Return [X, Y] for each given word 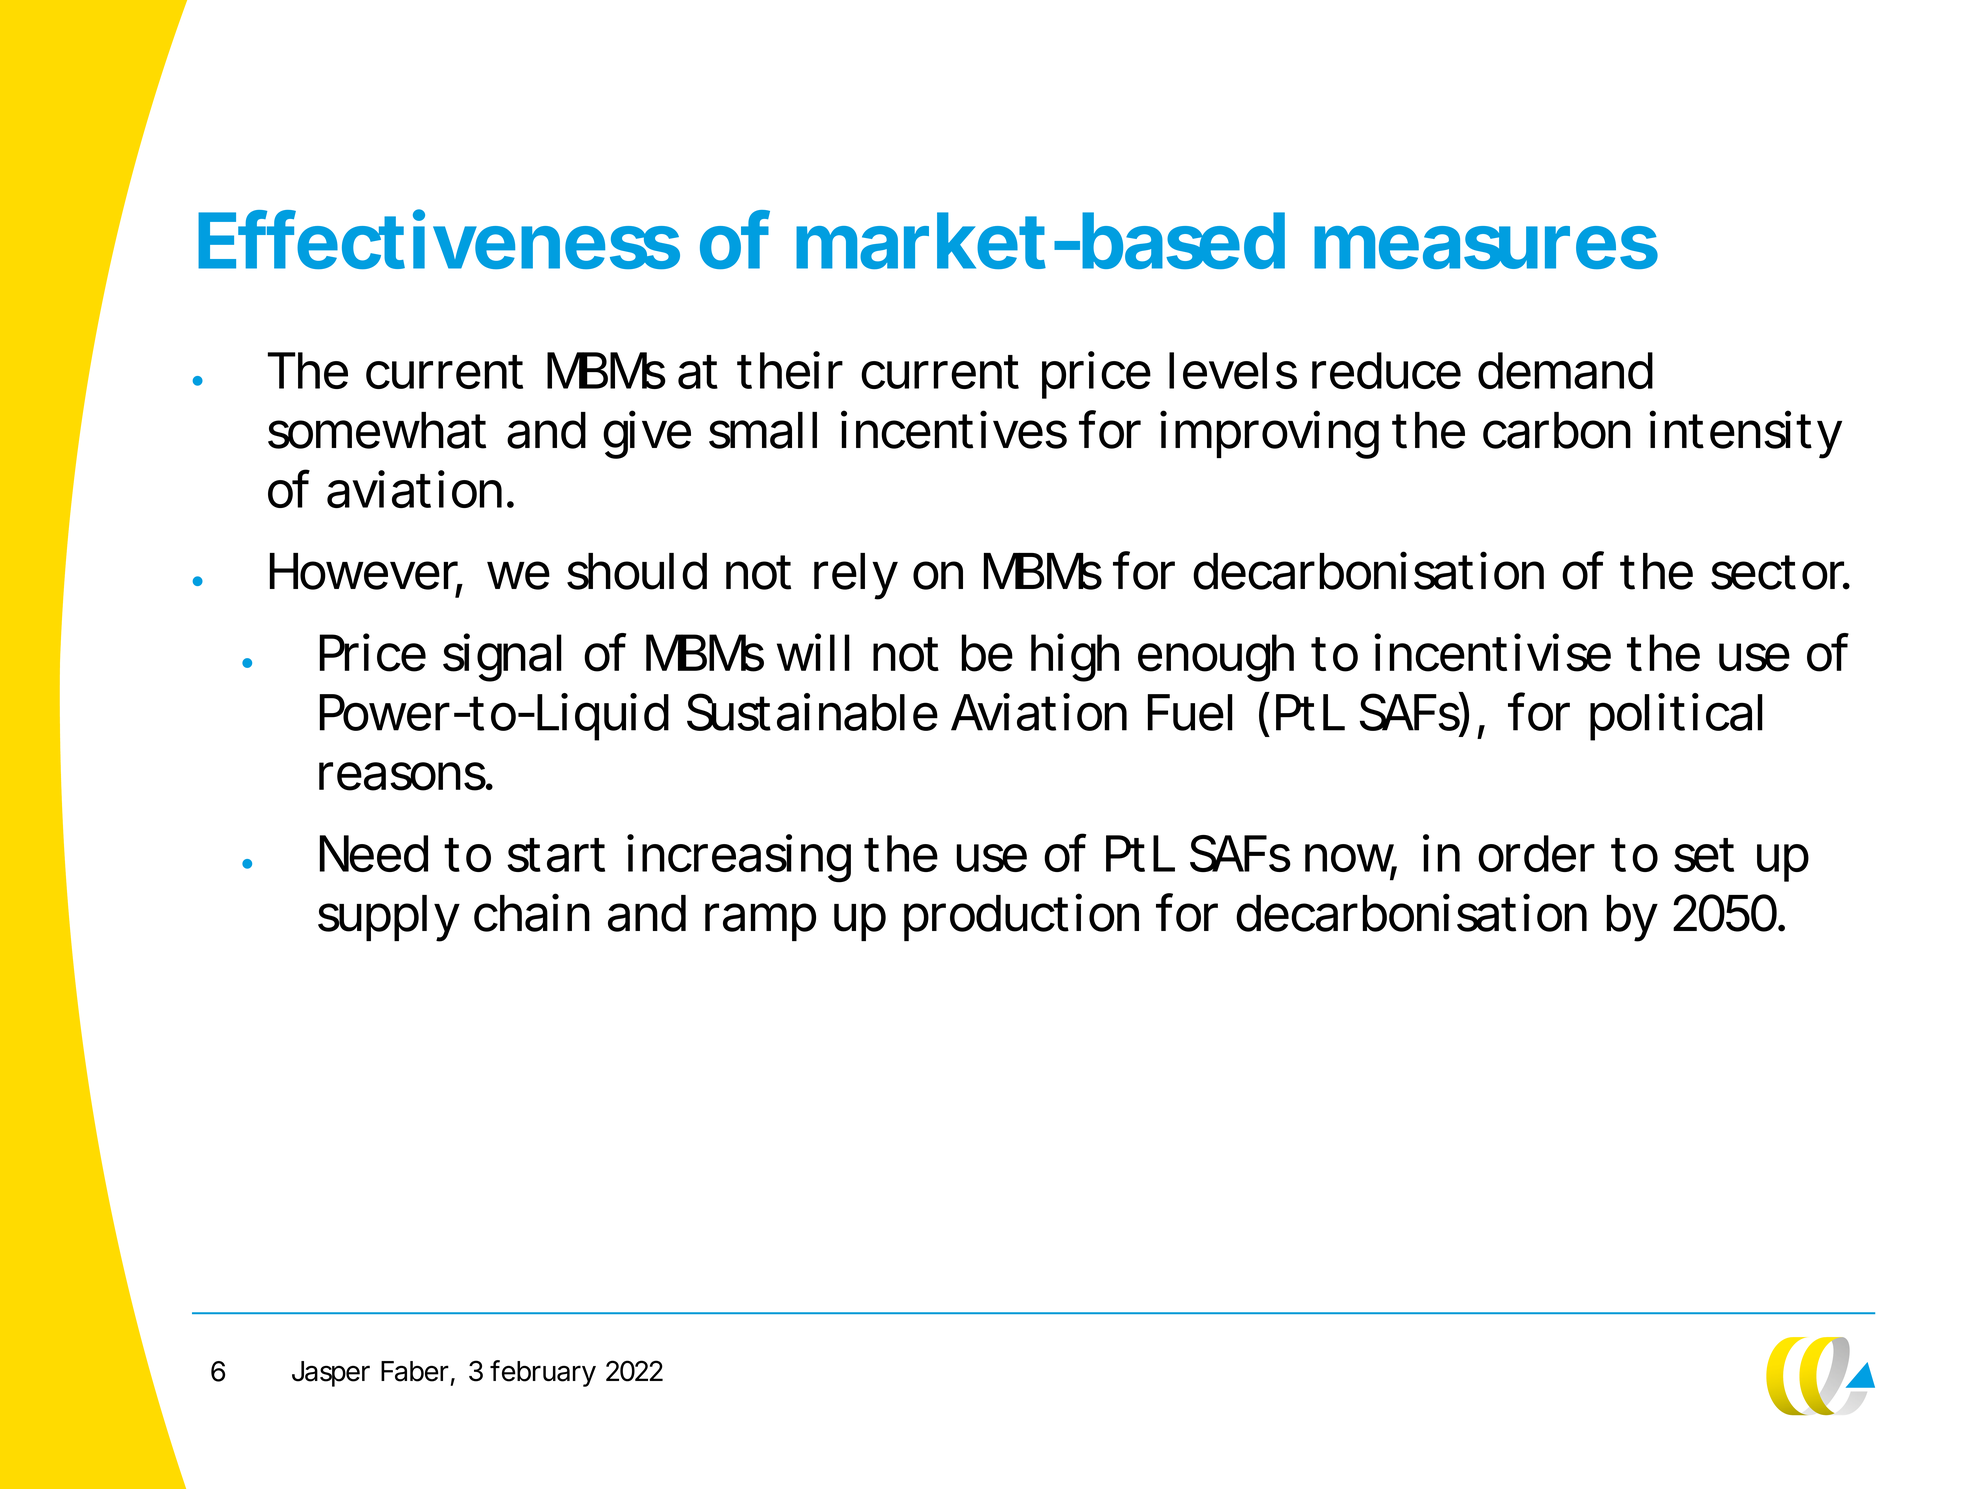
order [1536, 853]
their [790, 370]
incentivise [1492, 652]
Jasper [331, 1374]
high [1075, 657]
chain [532, 912]
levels [1233, 370]
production [1021, 917]
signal [502, 657]
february [543, 1373]
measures [1486, 247]
